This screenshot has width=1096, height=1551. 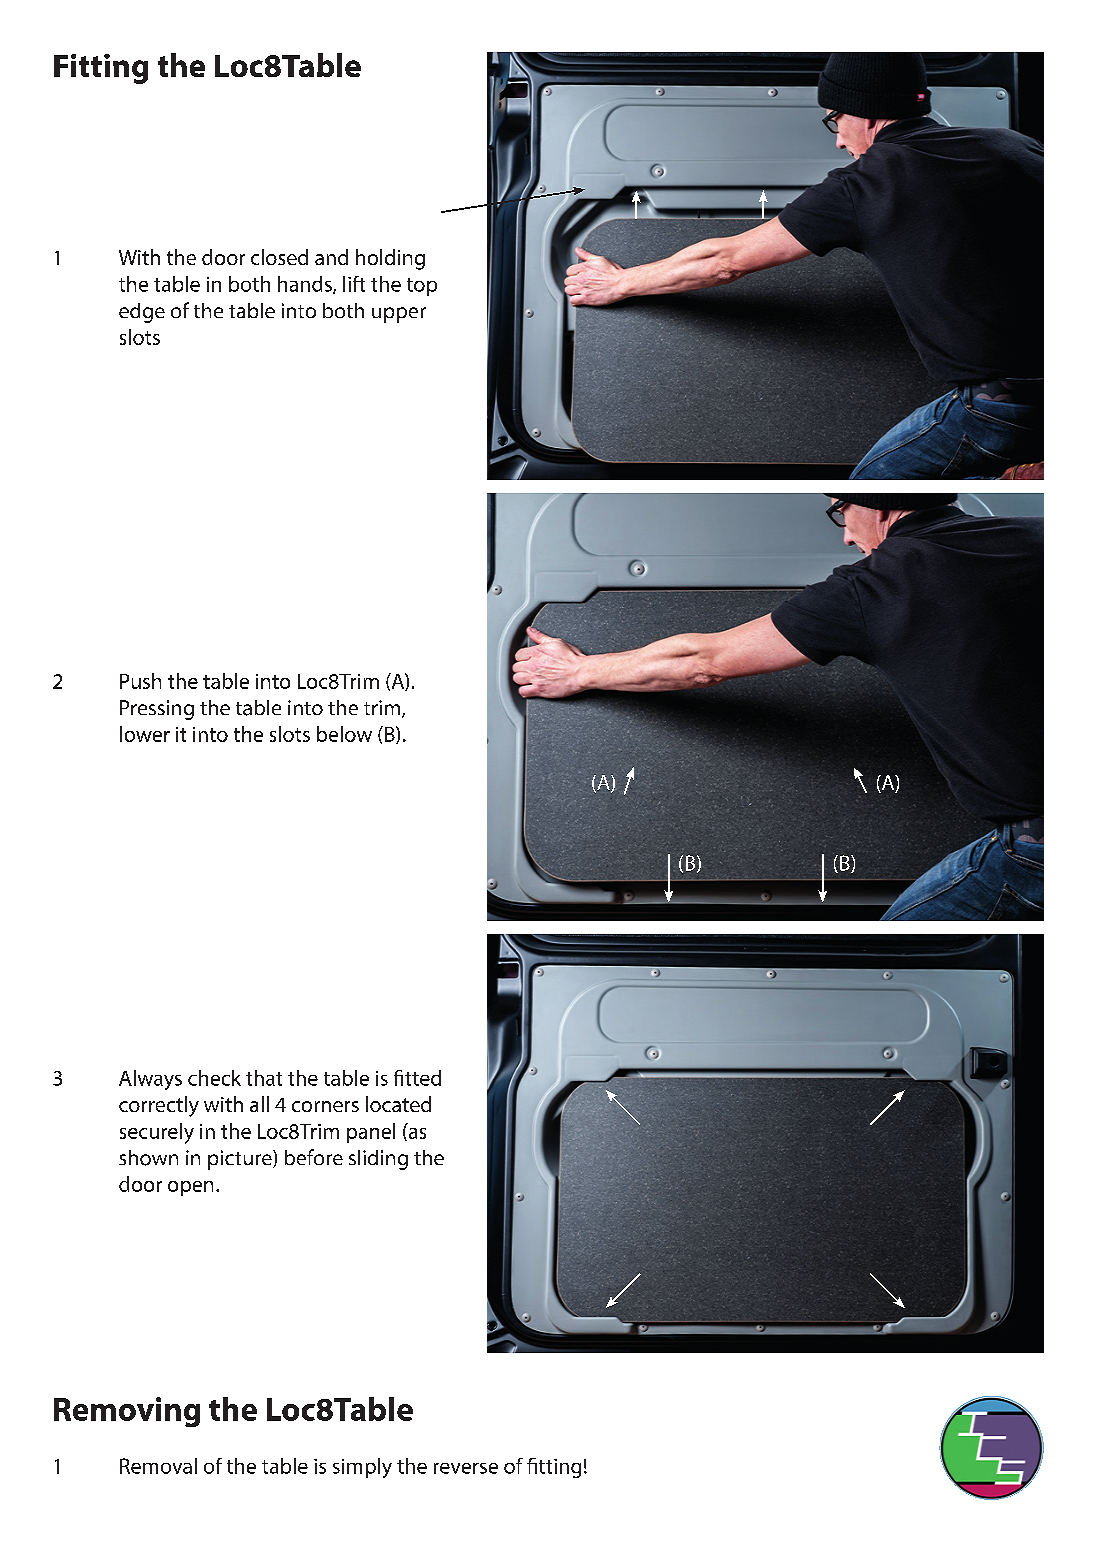 What do you see at coordinates (422, 287) in the screenshot?
I see `top` at bounding box center [422, 287].
